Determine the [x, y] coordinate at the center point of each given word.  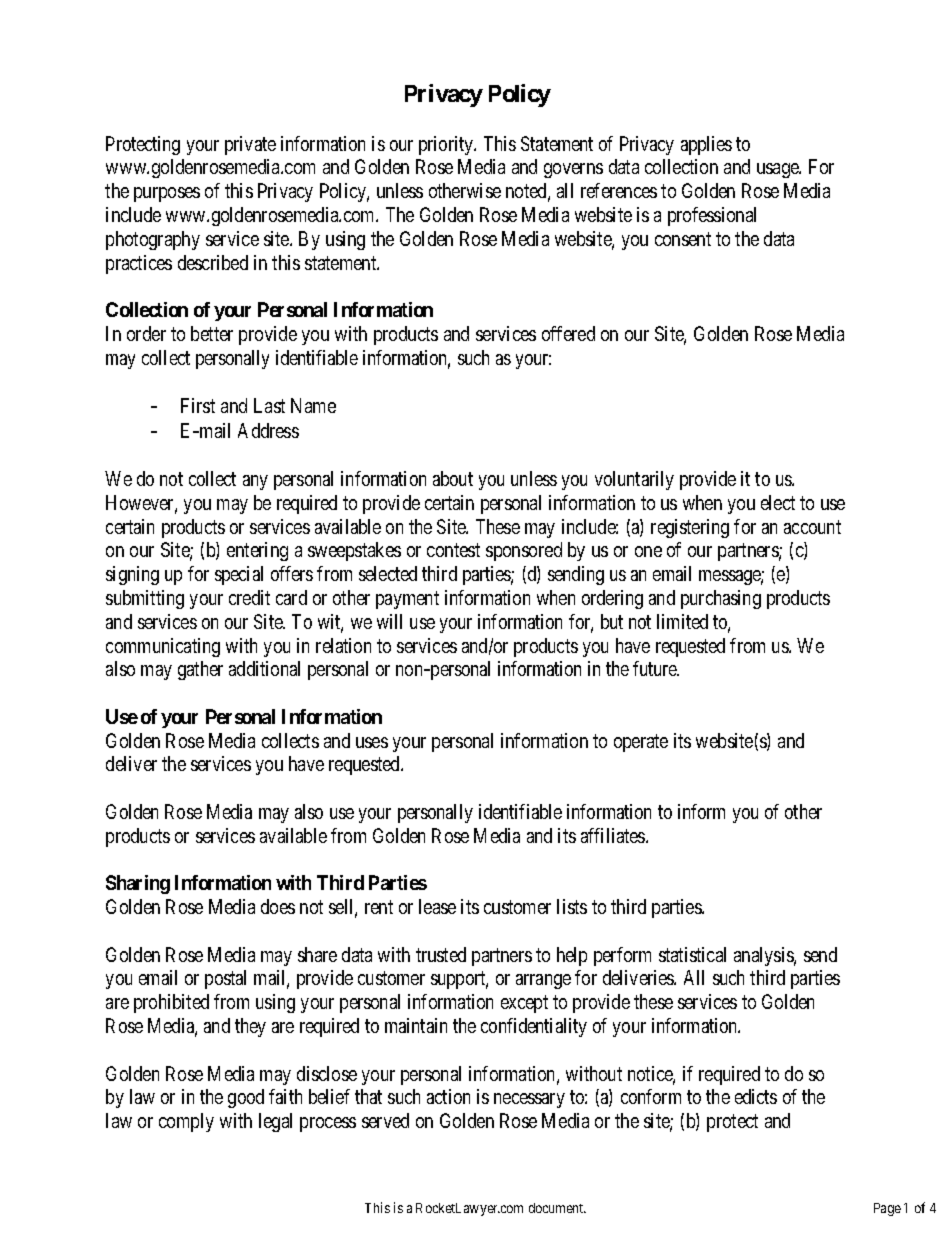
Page [887, 1209]
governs [573, 170]
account [812, 527]
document [557, 1208]
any [255, 482]
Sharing [138, 884]
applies [706, 145]
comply [186, 1122]
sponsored [524, 551]
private [250, 145]
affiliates [614, 835]
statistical [692, 954]
